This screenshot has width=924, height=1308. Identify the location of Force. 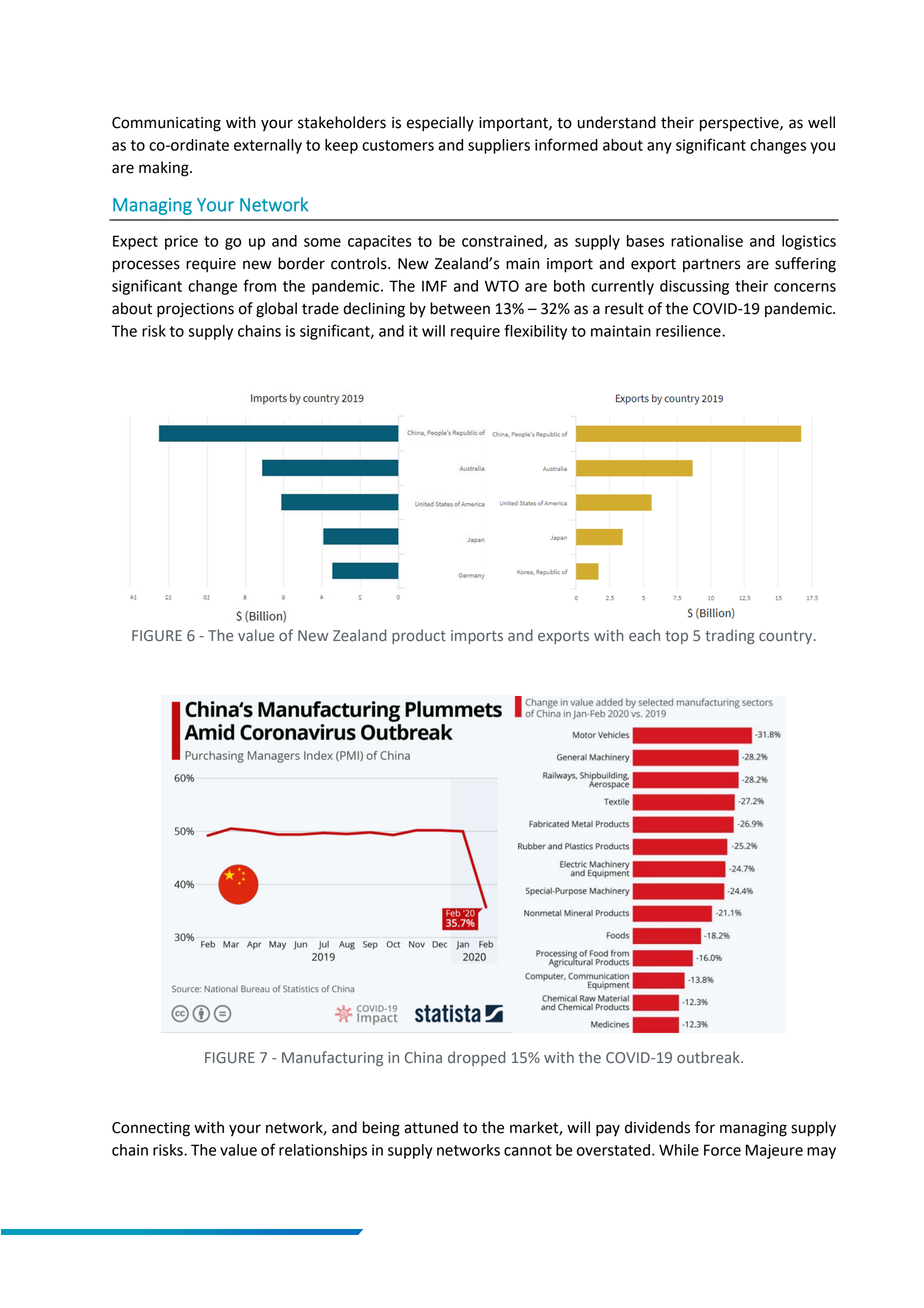
(722, 1150).
